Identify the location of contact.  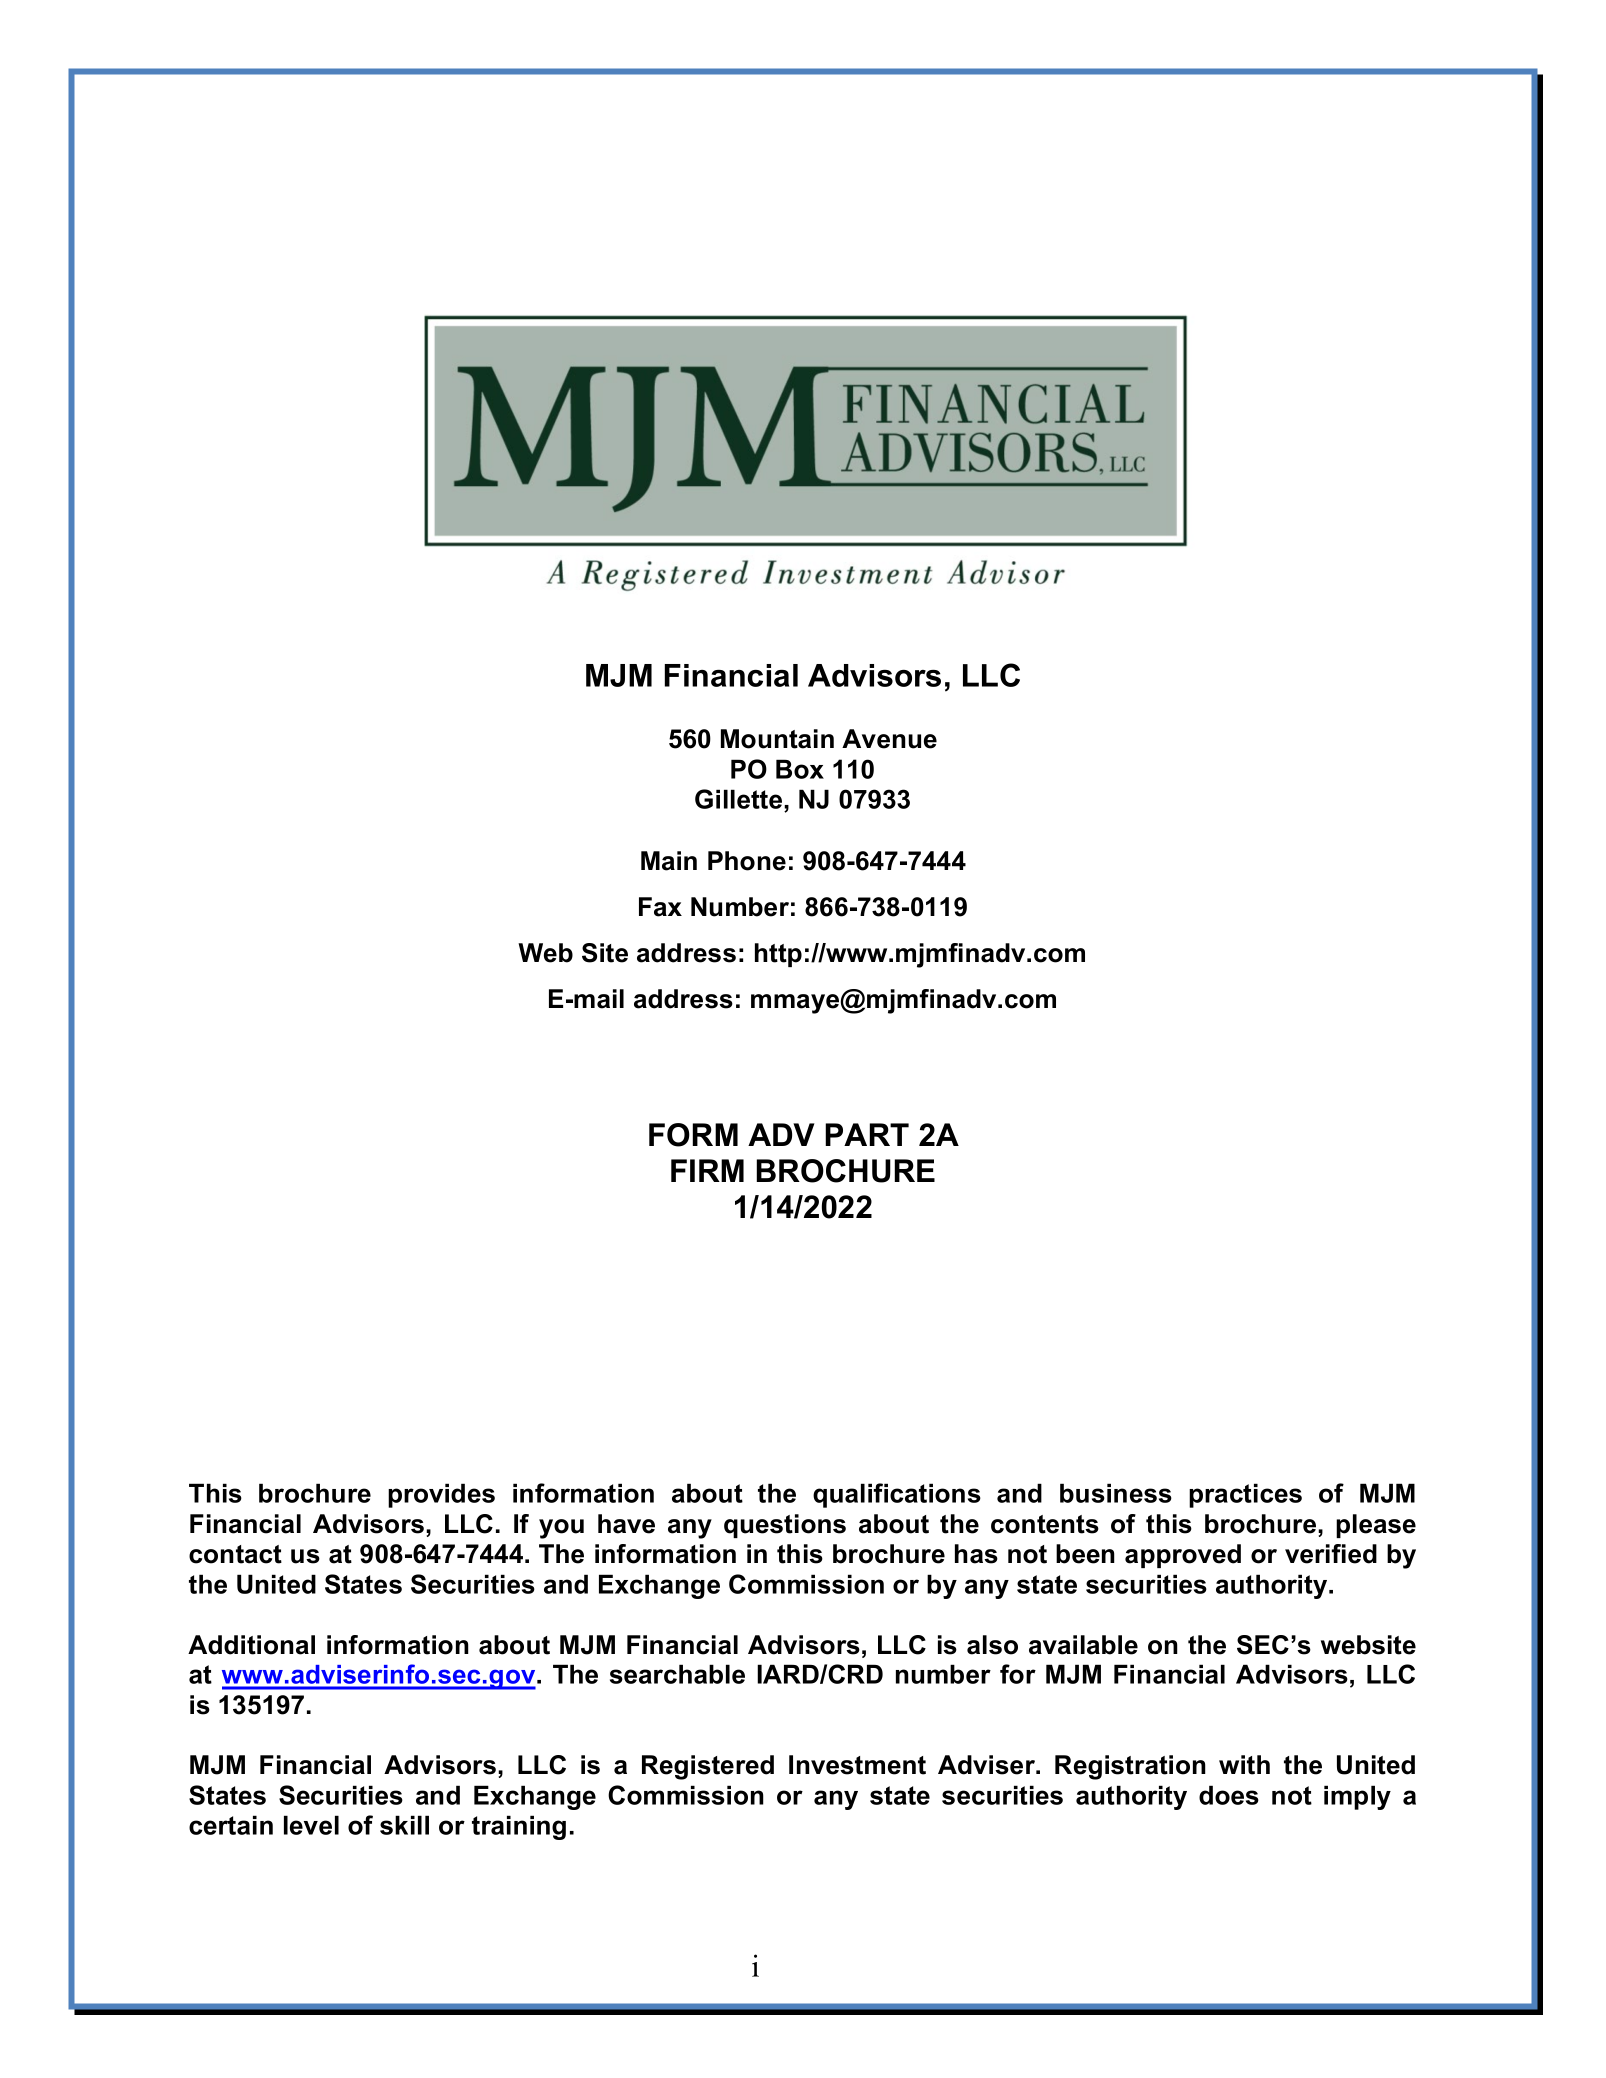
(235, 1554).
